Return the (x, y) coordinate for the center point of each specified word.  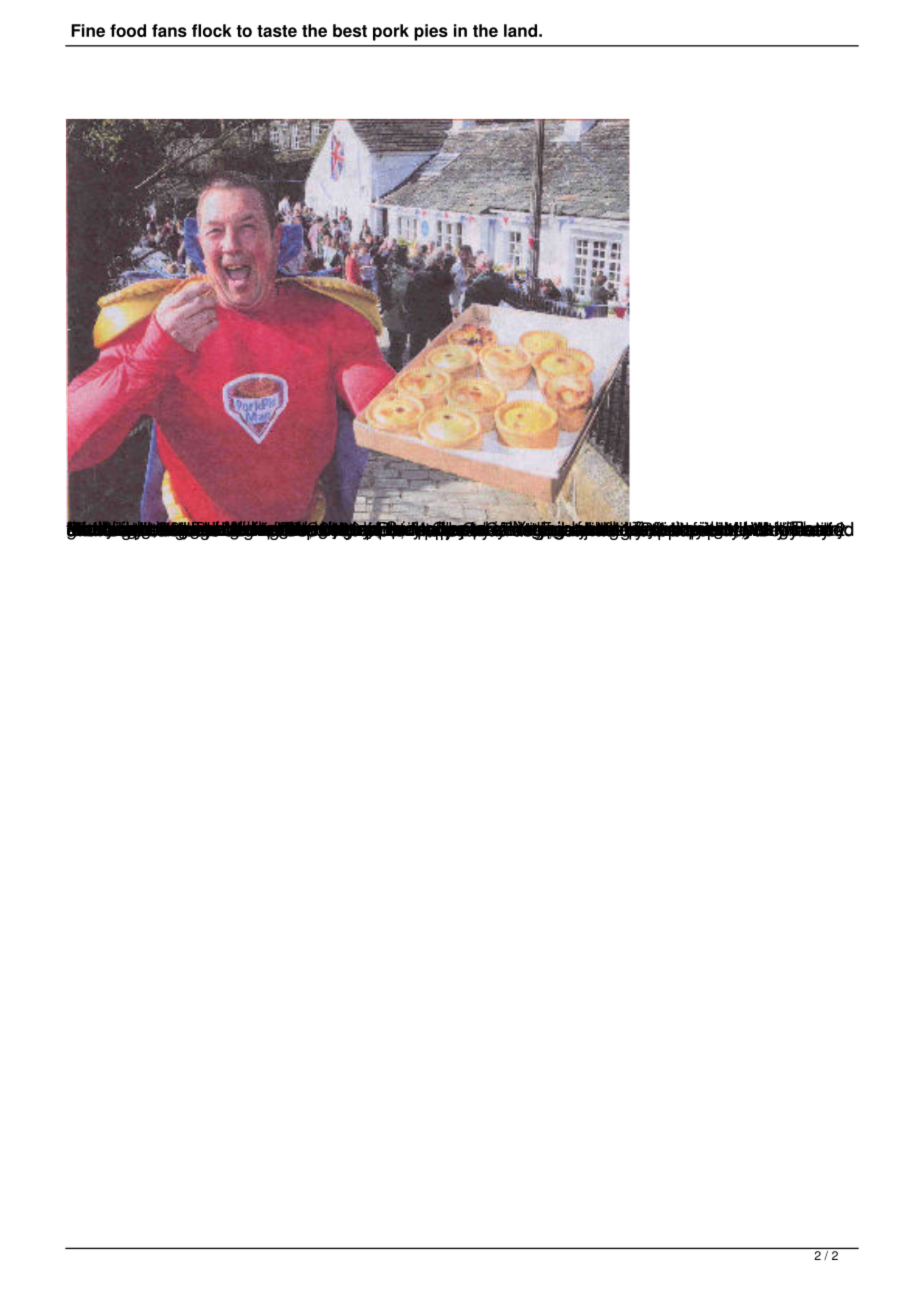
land (520, 30)
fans (169, 30)
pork (391, 32)
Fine (88, 30)
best (350, 30)
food (128, 30)
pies (431, 32)
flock (212, 30)
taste (277, 31)
